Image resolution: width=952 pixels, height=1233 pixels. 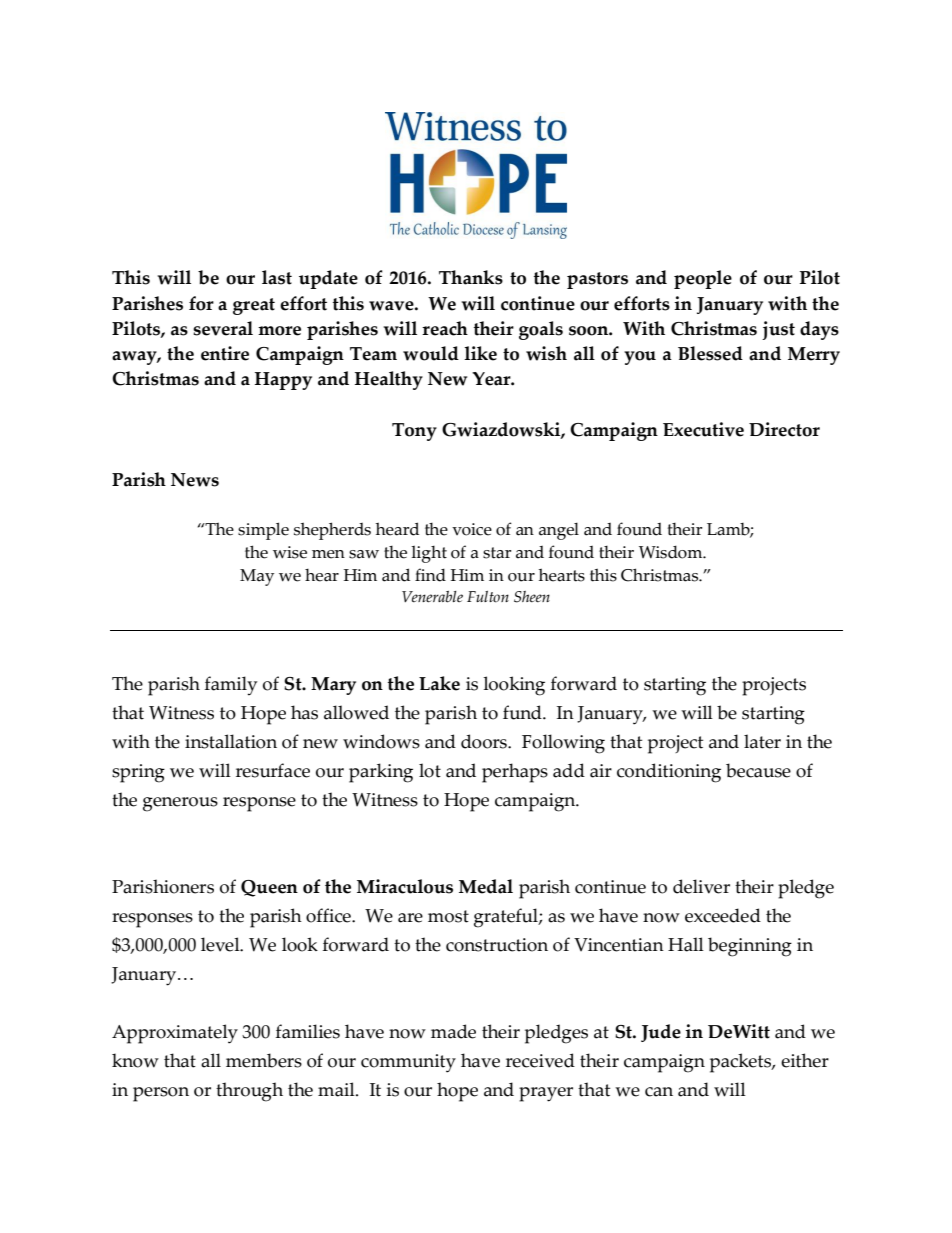 What do you see at coordinates (758, 770) in the screenshot?
I see `because` at bounding box center [758, 770].
